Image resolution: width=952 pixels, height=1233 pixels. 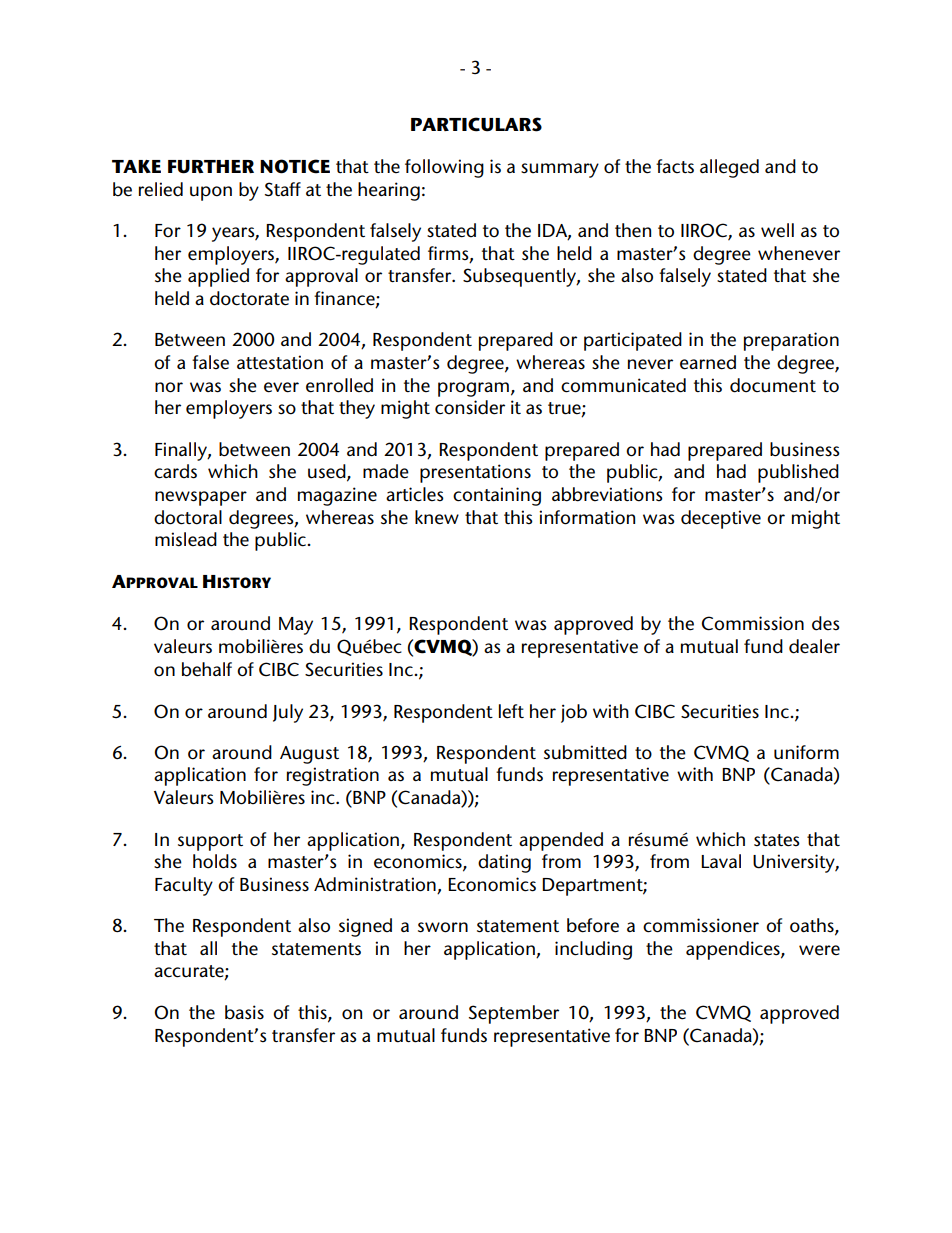 What do you see at coordinates (476, 124) in the screenshot?
I see `PARTICULARS` at bounding box center [476, 124].
